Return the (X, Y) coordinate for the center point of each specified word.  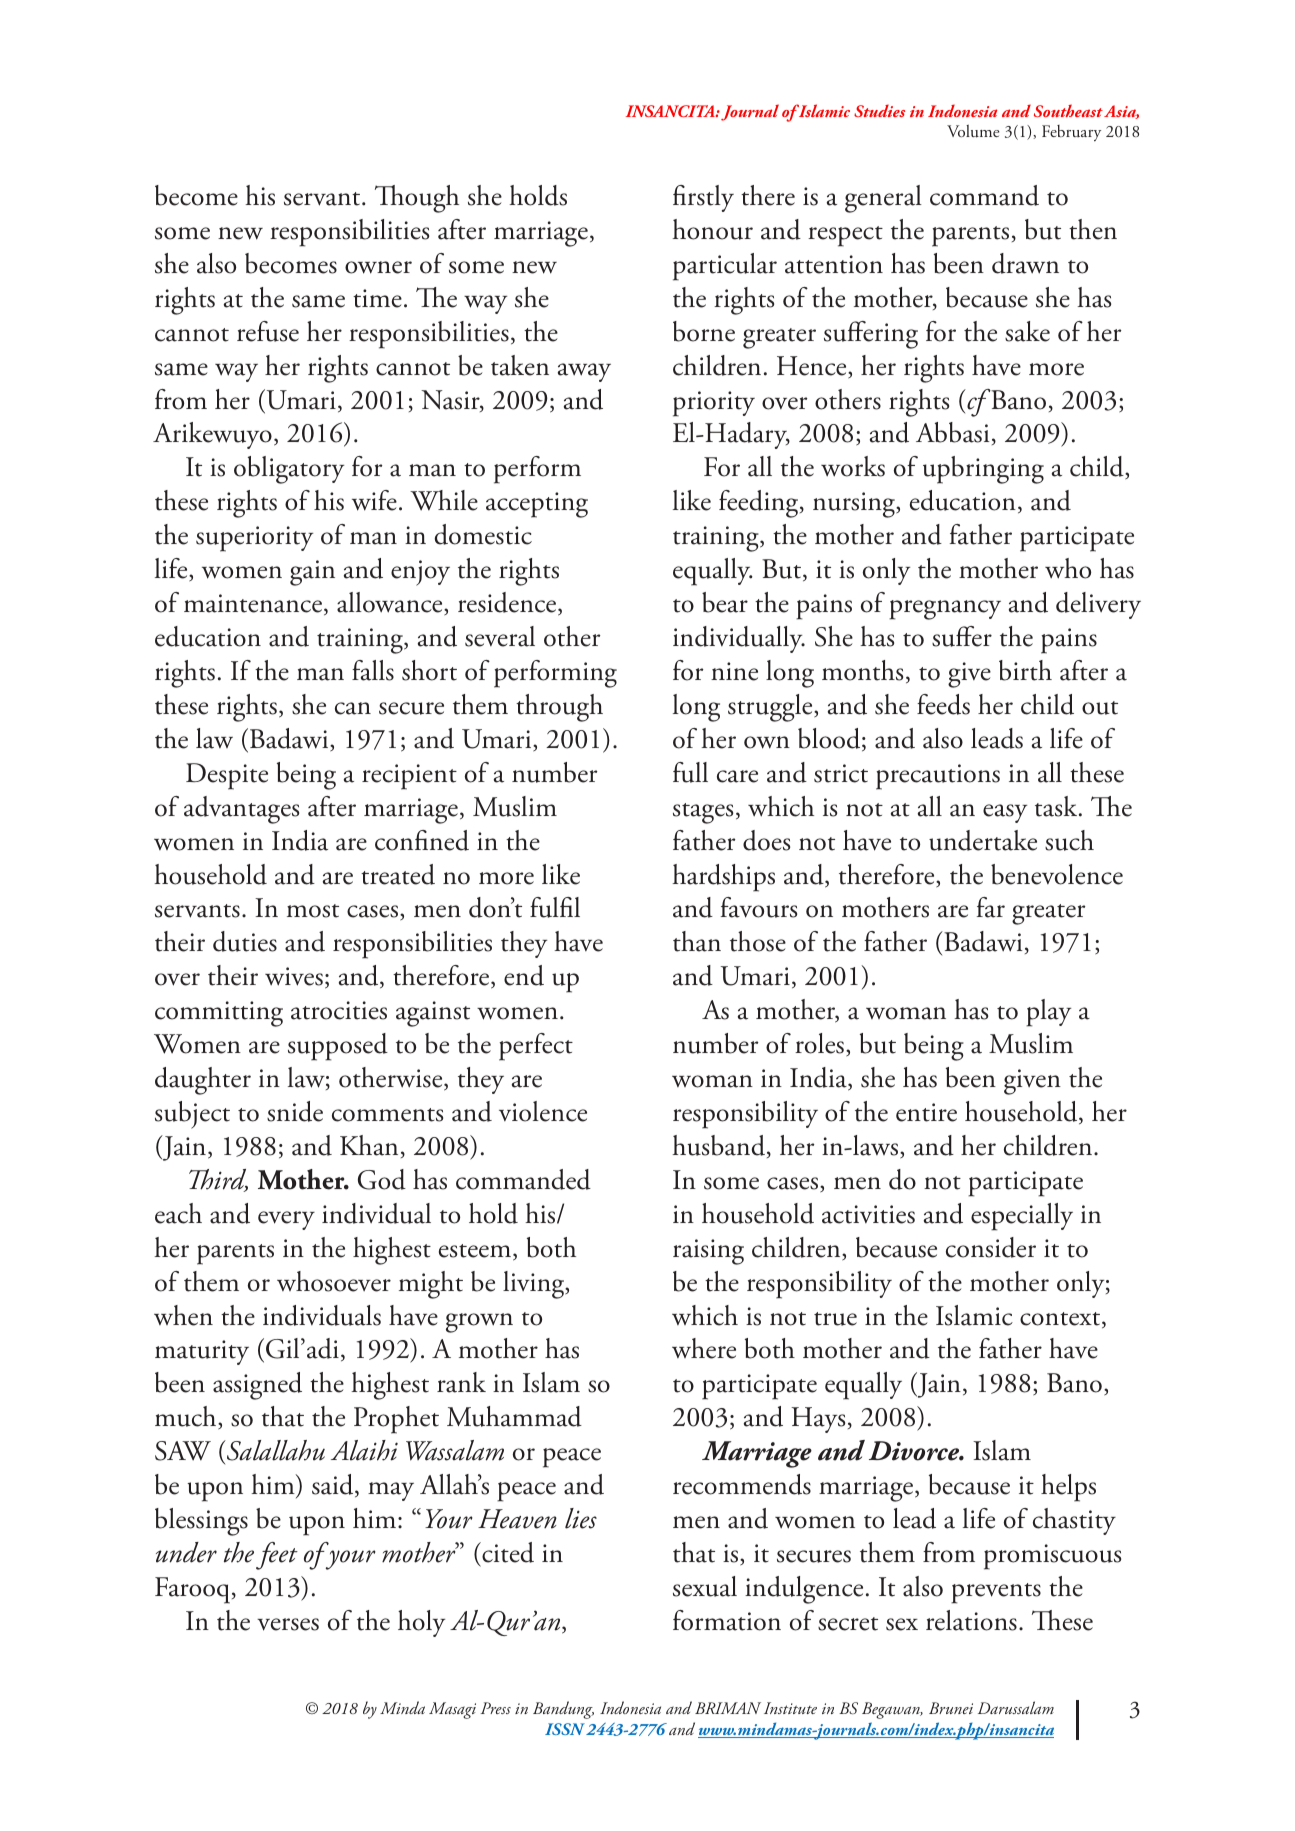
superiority (254, 539)
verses (288, 1624)
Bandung (563, 1710)
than (697, 941)
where (704, 1348)
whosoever (334, 1281)
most (313, 911)
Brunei (951, 1708)
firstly (703, 198)
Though (417, 199)
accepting (537, 505)
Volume (973, 131)
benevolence (1057, 874)
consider (991, 1247)
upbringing (983, 470)
